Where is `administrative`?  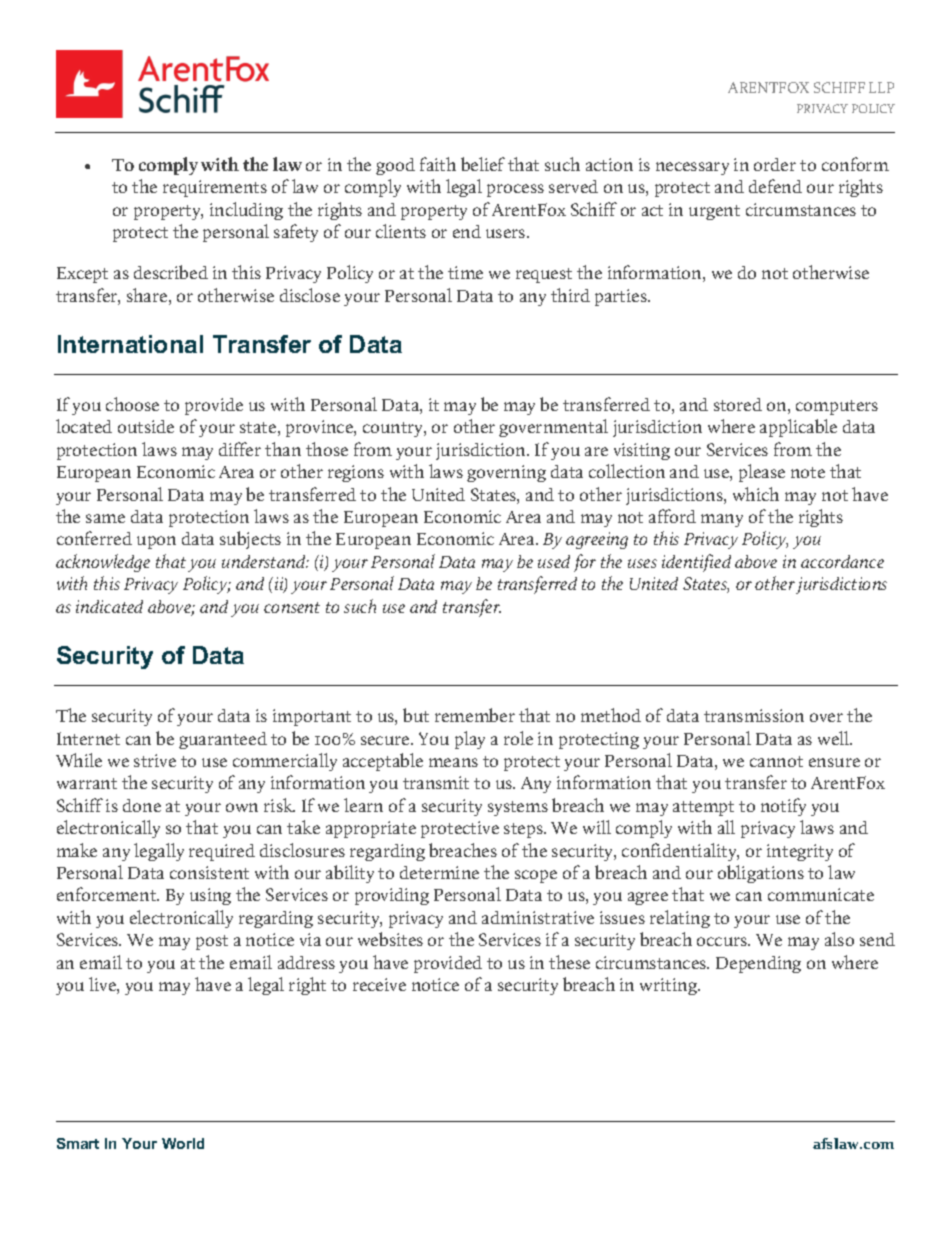
administrative is located at coordinates (538, 917).
